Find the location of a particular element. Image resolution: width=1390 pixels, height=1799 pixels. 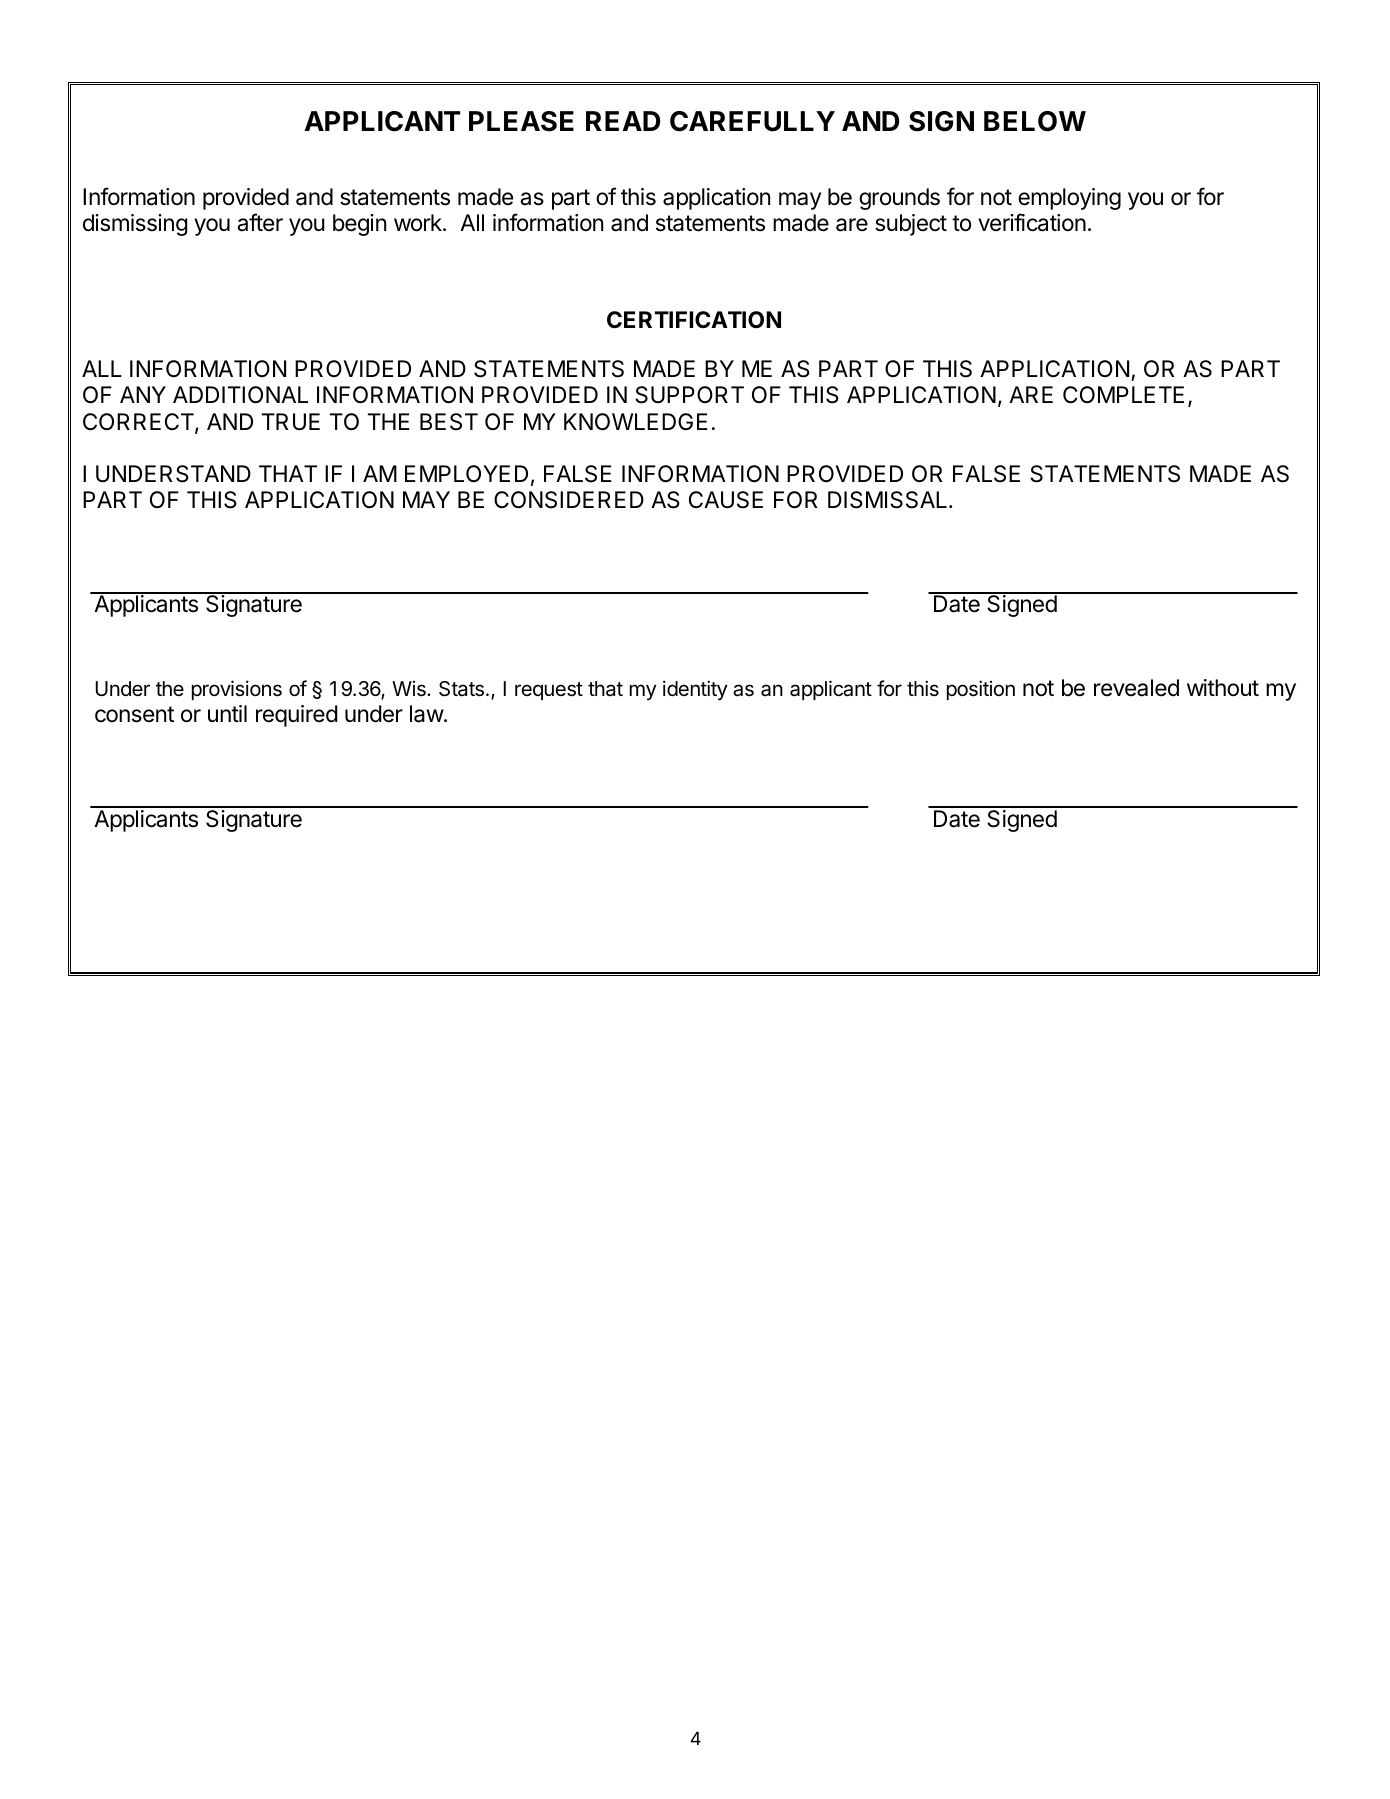

verification is located at coordinates (1032, 222).
